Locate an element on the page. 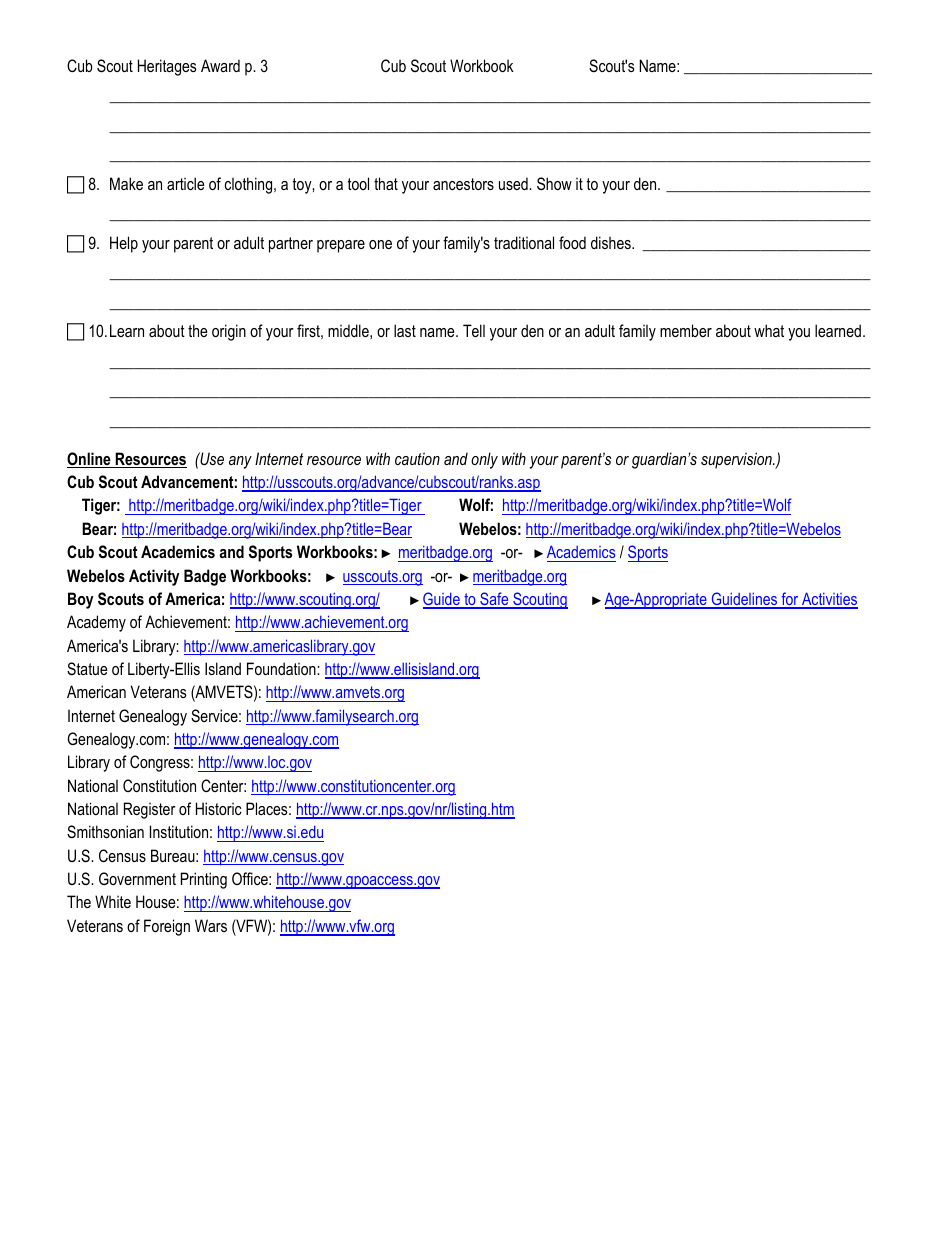  Safe is located at coordinates (494, 600).
